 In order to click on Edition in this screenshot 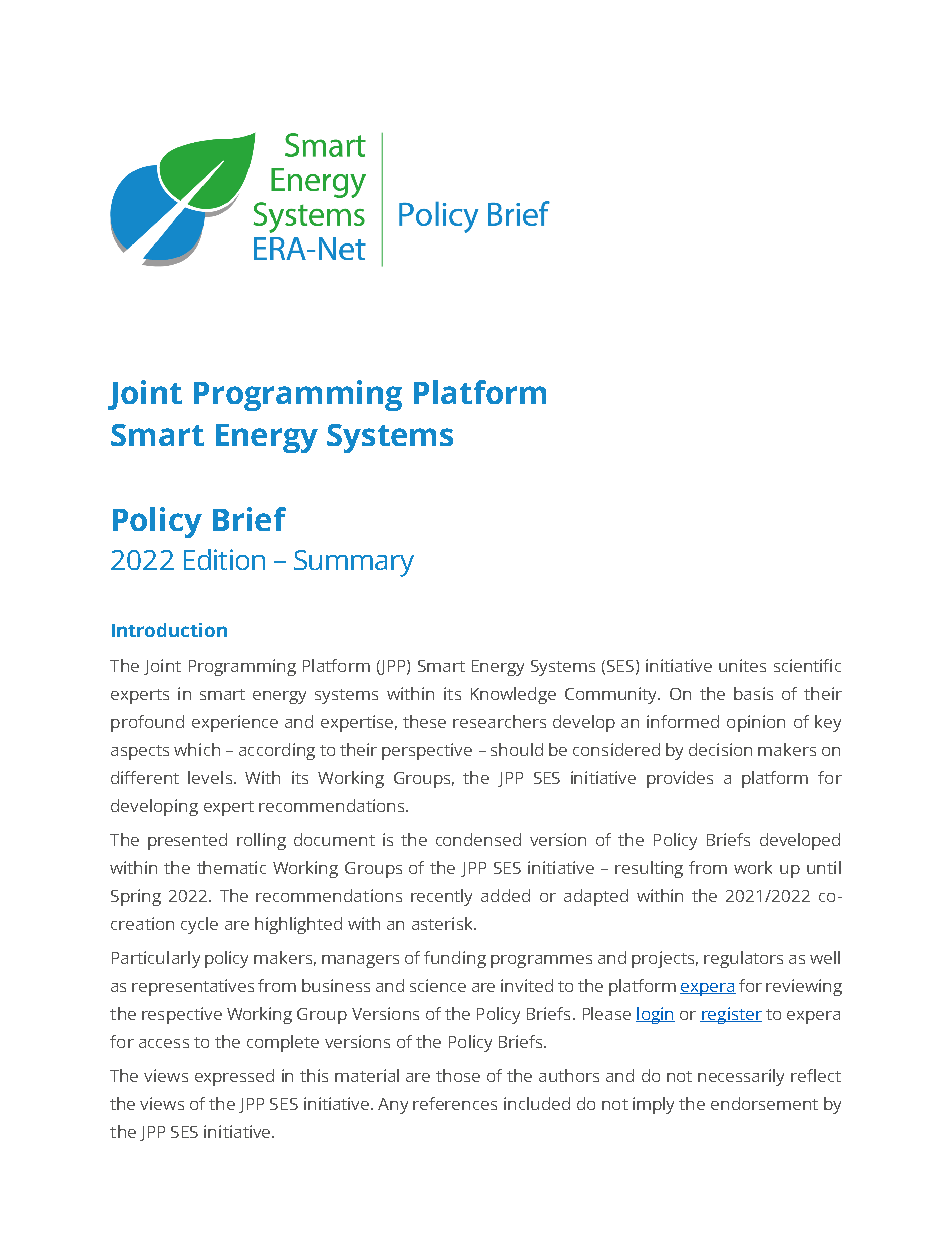, I will do `click(224, 559)`.
